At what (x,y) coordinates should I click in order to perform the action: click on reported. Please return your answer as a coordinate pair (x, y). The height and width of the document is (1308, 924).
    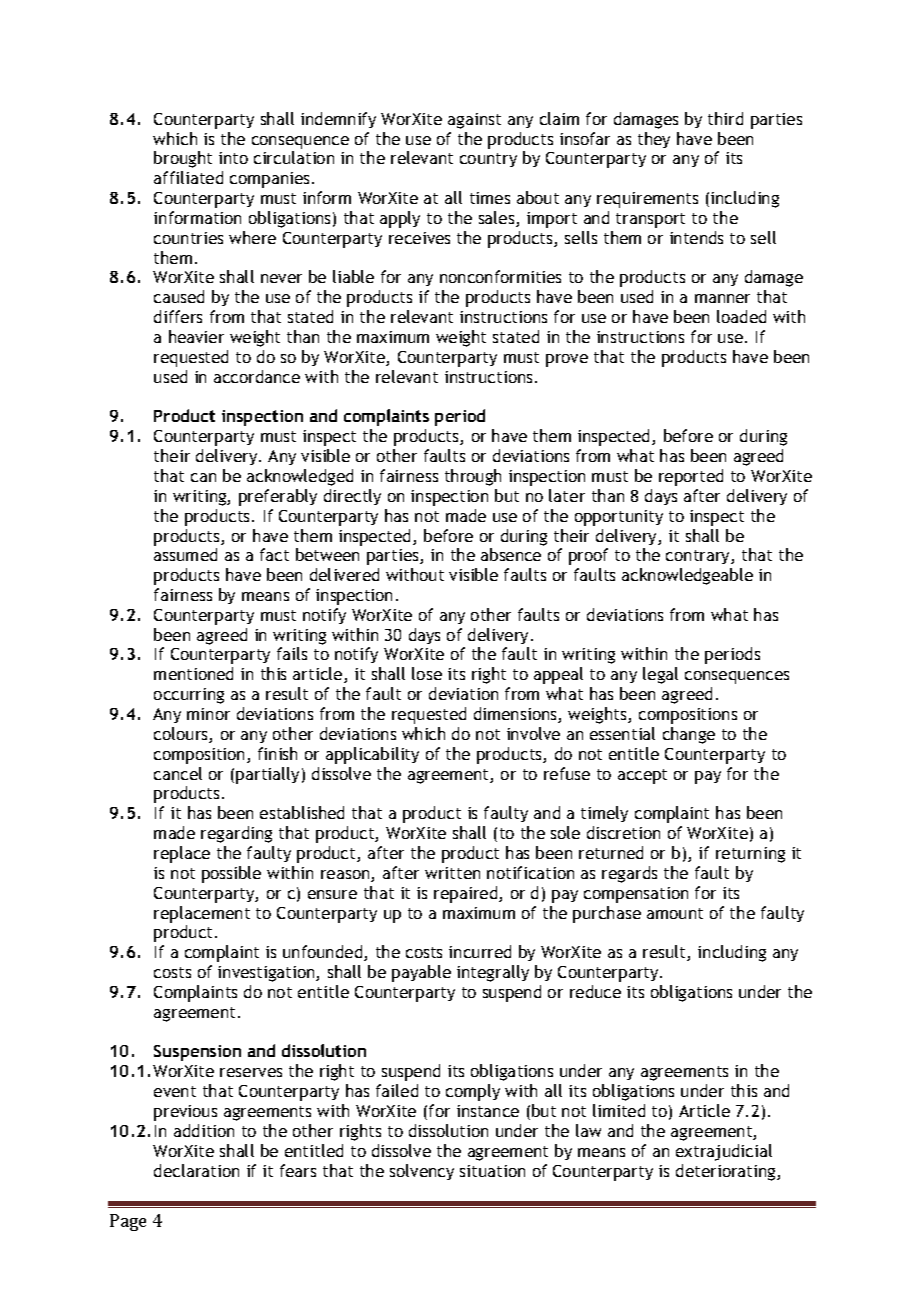
    Looking at the image, I should click on (691, 477).
